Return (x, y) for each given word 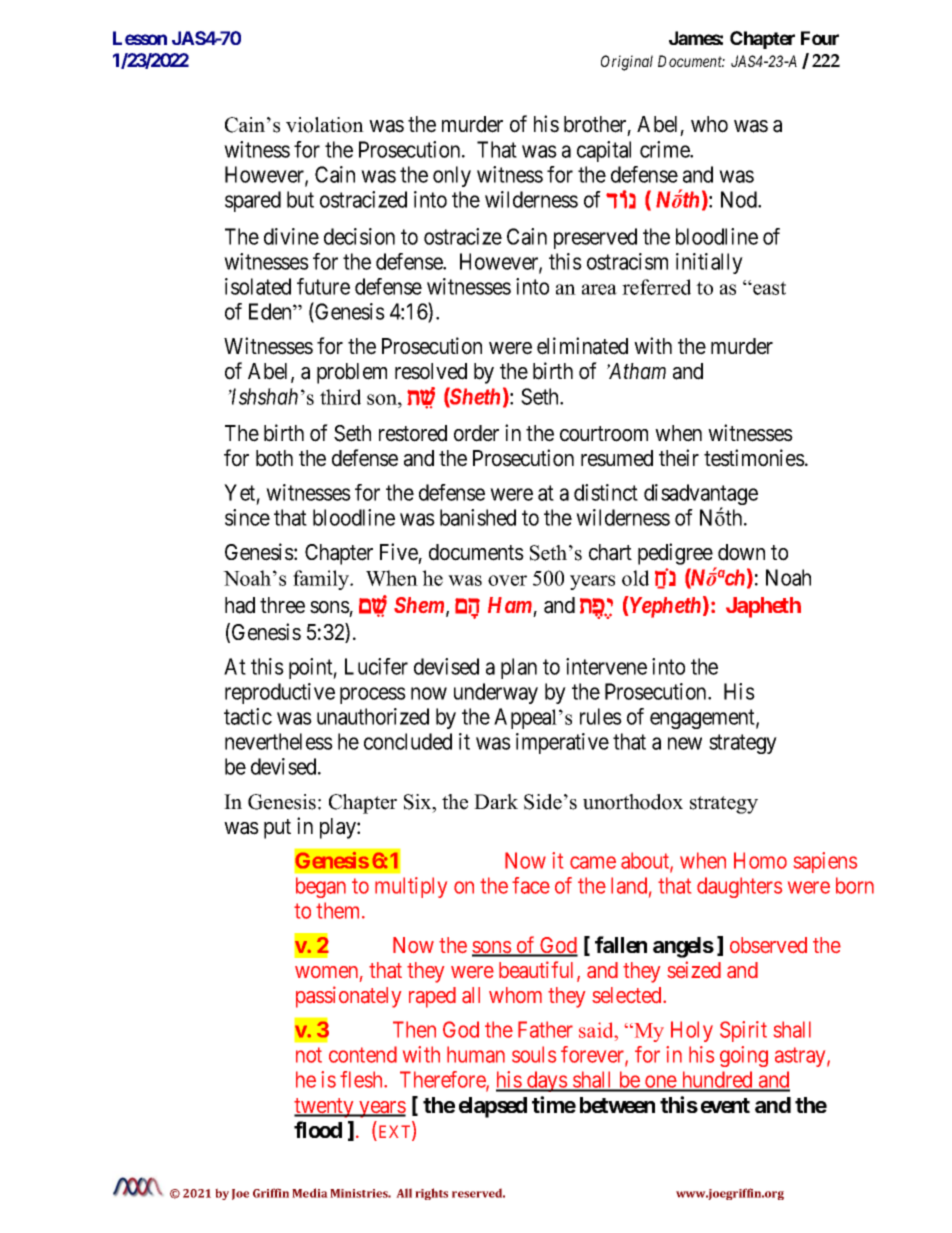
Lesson (140, 38)
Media (310, 1193)
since (247, 517)
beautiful (538, 971)
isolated (258, 286)
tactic (248, 716)
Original (627, 63)
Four (820, 38)
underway (496, 693)
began (321, 887)
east (768, 288)
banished (478, 517)
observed (768, 945)
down (741, 552)
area (599, 289)
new (685, 743)
